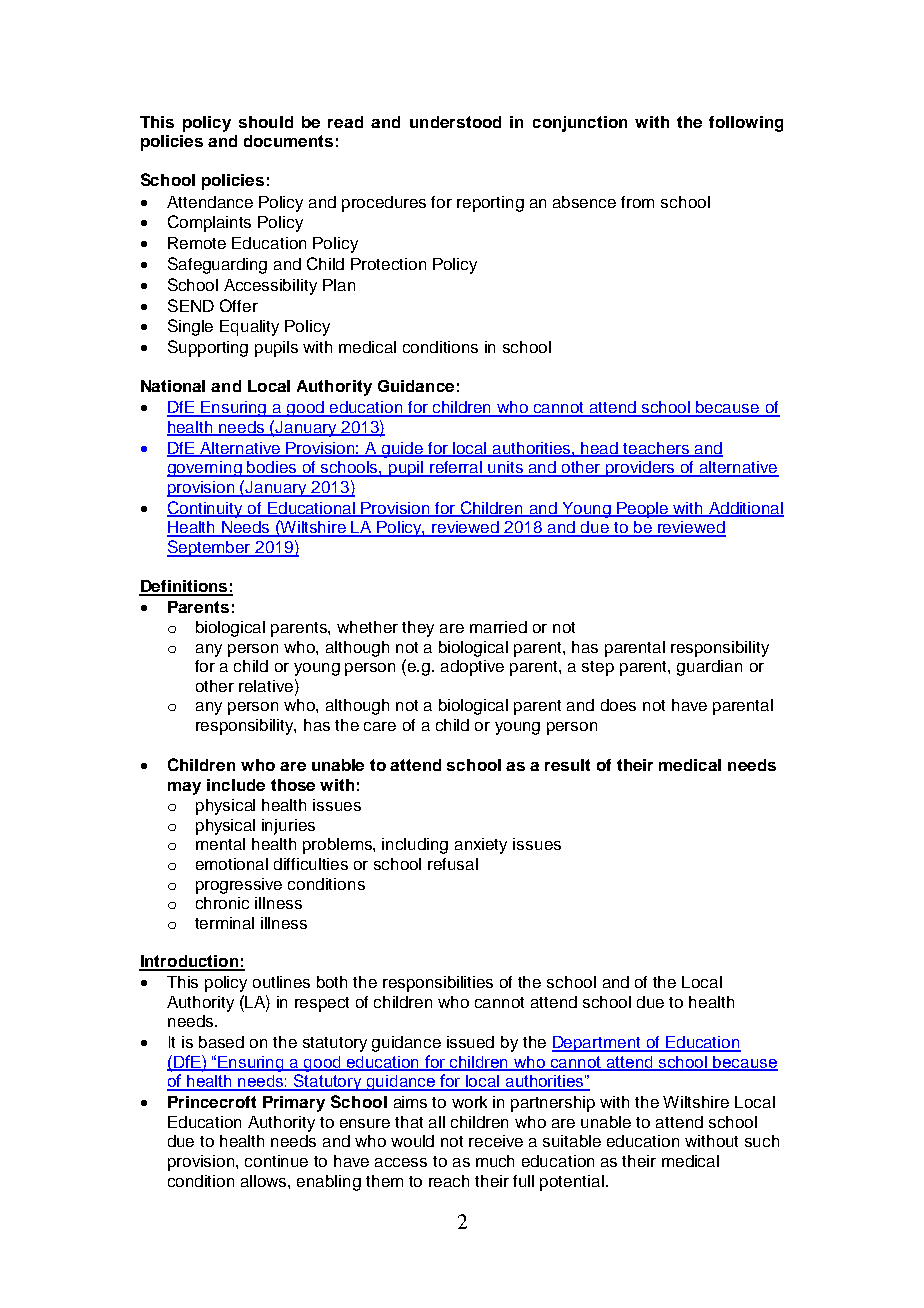 This screenshot has height=1308, width=924. Describe the element at coordinates (266, 122) in the screenshot. I see `should` at that location.
